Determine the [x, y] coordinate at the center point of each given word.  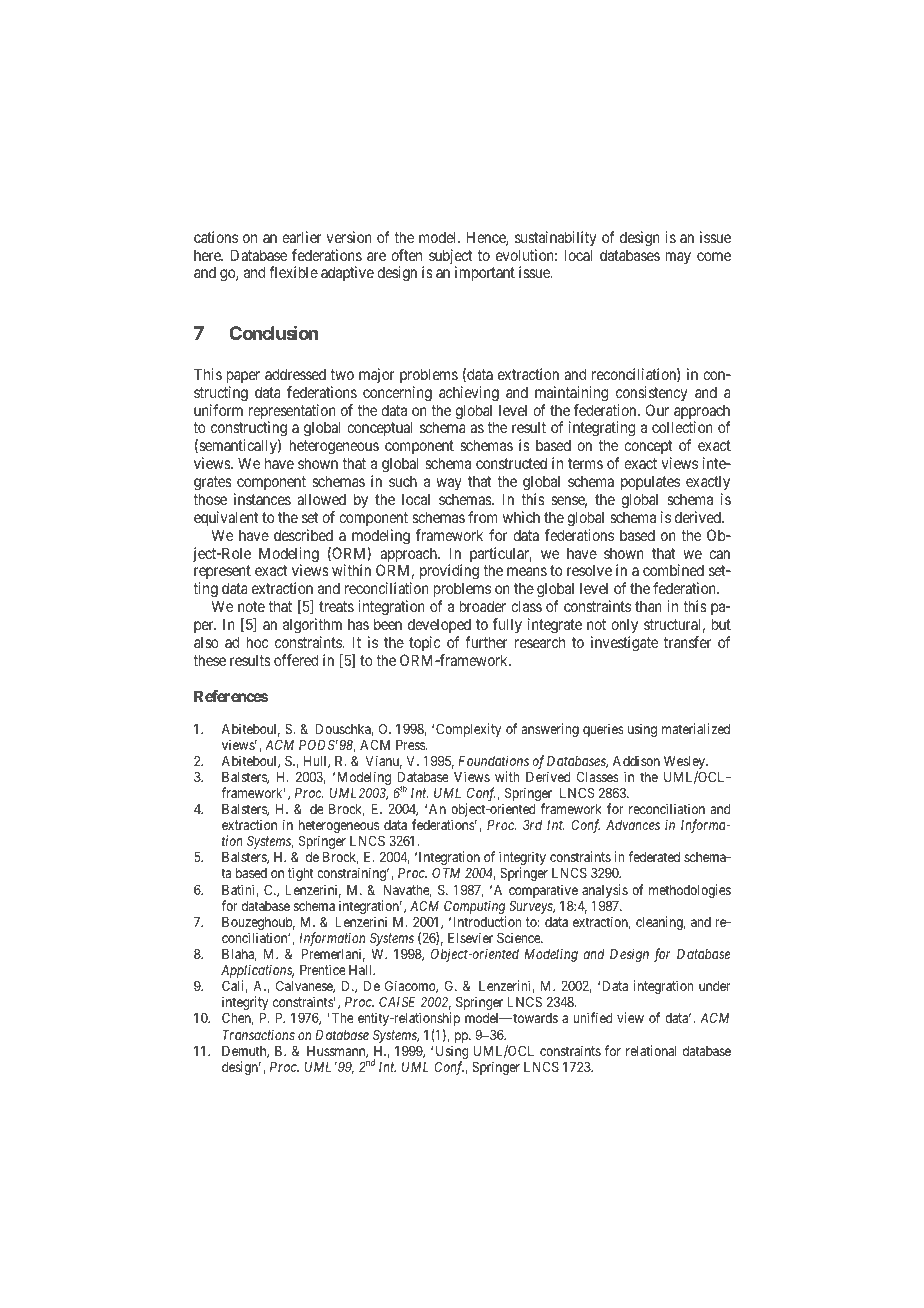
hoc [258, 642]
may [678, 258]
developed [439, 625]
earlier [302, 237]
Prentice [323, 969]
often [406, 255]
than [648, 606]
